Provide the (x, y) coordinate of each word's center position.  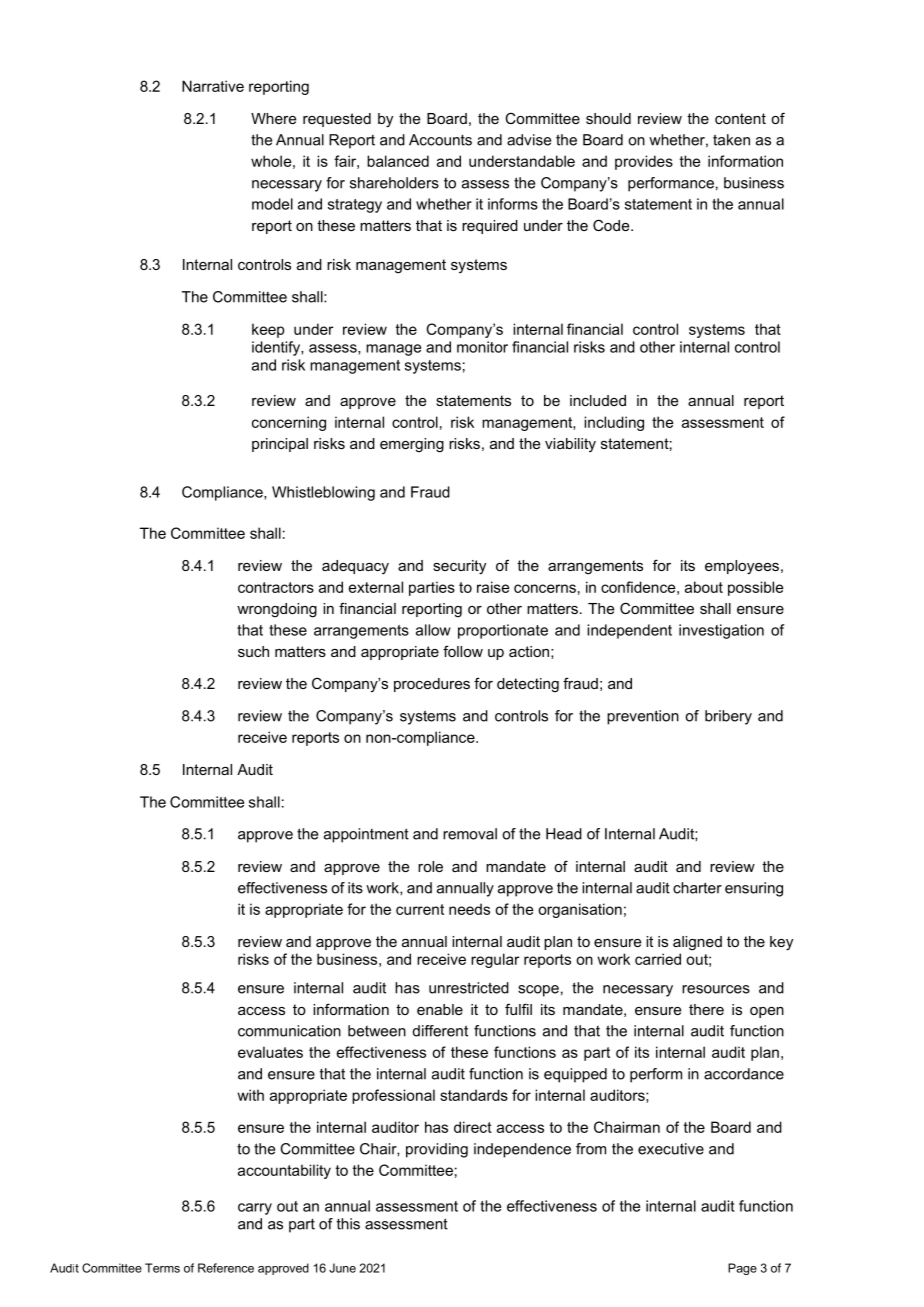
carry (255, 1209)
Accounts (440, 140)
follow (463, 651)
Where (273, 118)
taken (731, 140)
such (253, 651)
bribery (728, 717)
